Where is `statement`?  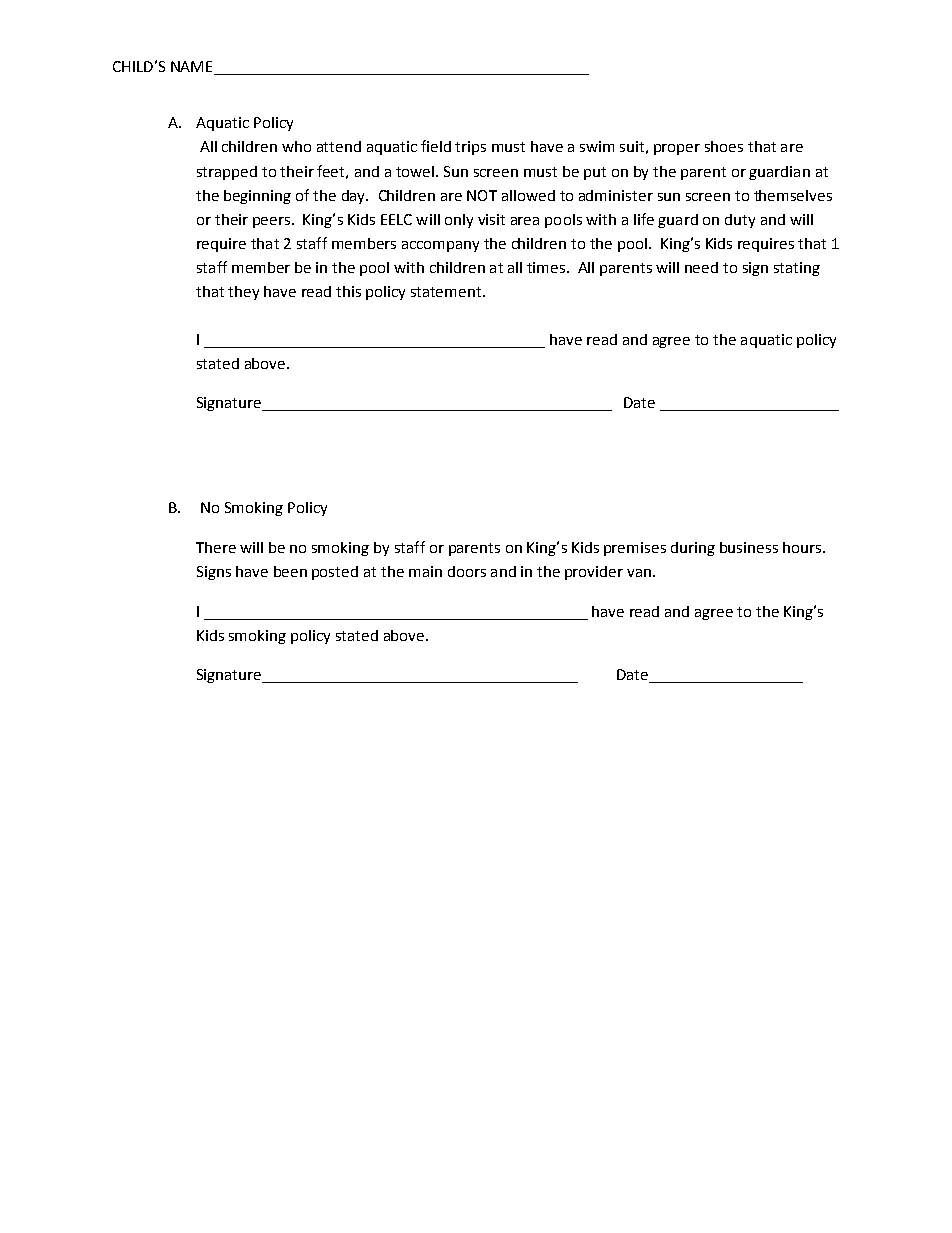
statement is located at coordinates (447, 292).
